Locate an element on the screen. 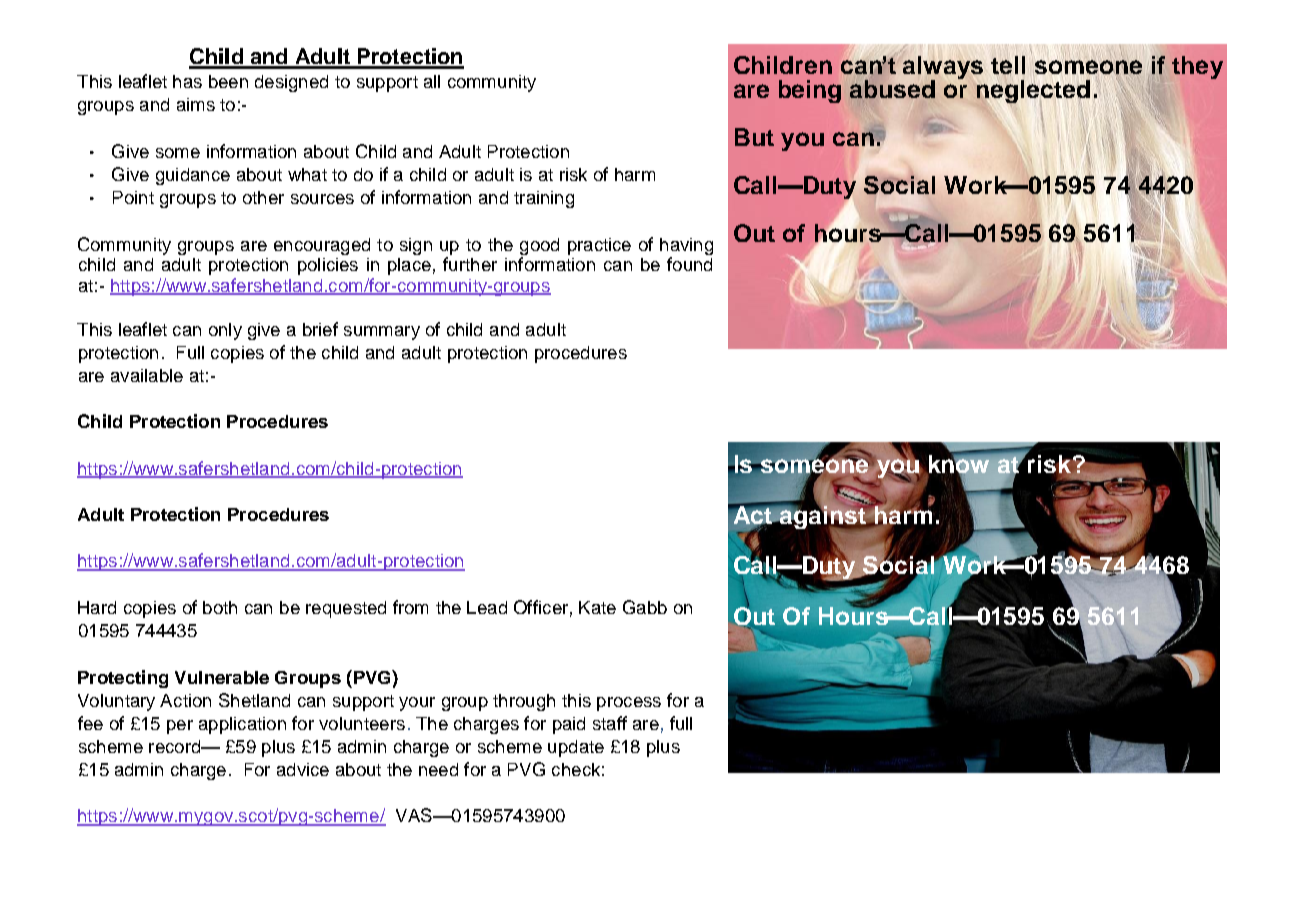 The image size is (1308, 924). only is located at coordinates (225, 331).
